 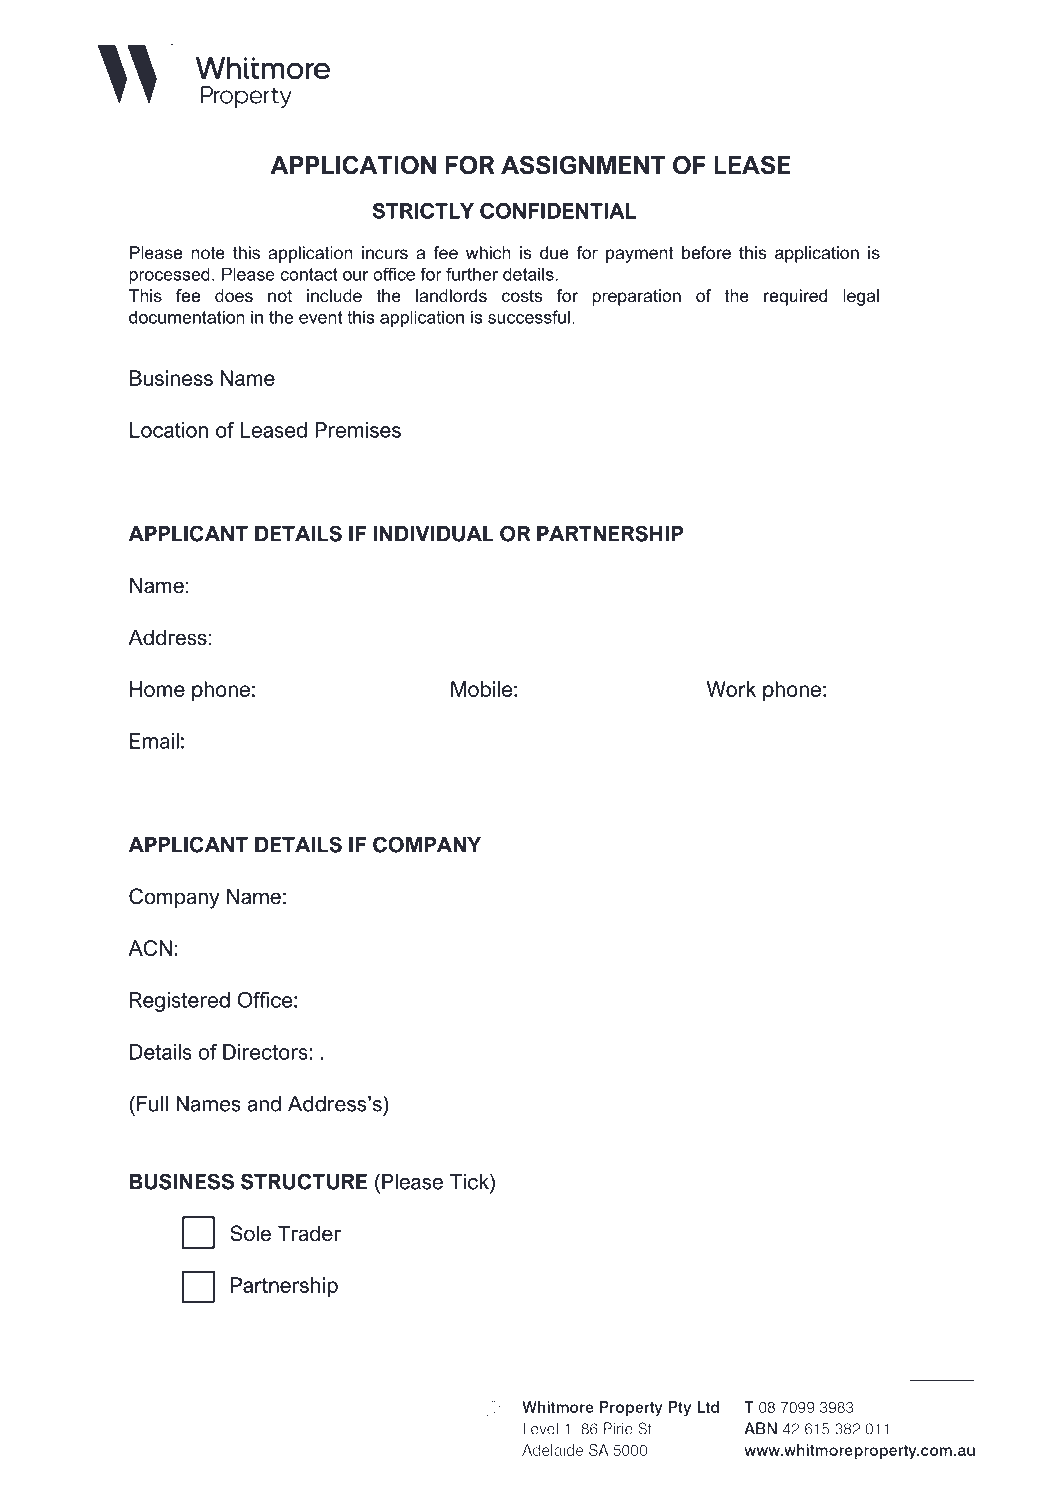 I want to click on CONFIDENTIAL, so click(x=558, y=211).
